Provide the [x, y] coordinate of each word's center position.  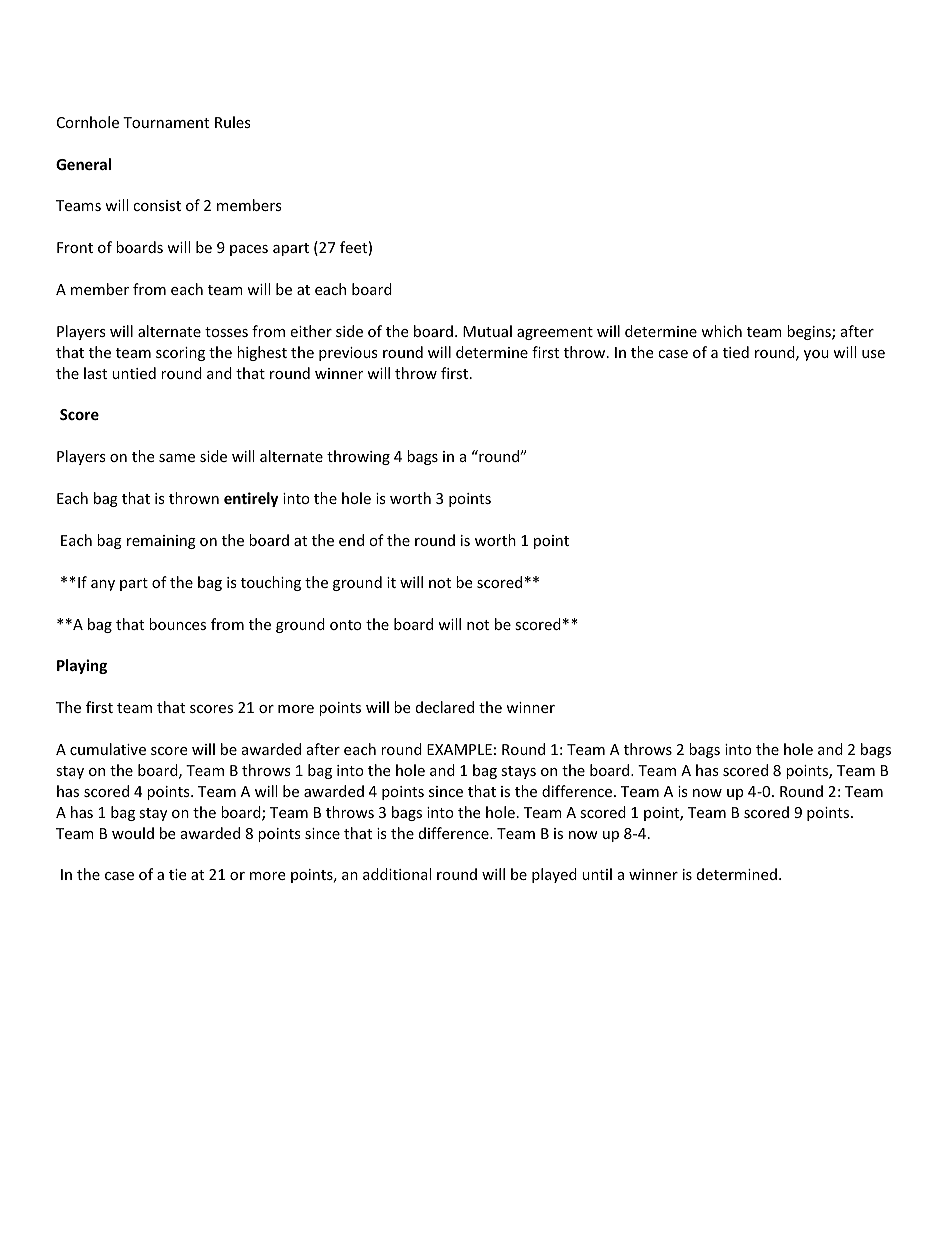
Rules [233, 122]
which [721, 331]
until [597, 874]
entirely [251, 499]
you [816, 355]
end [351, 540]
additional [397, 874]
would [133, 833]
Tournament [166, 122]
